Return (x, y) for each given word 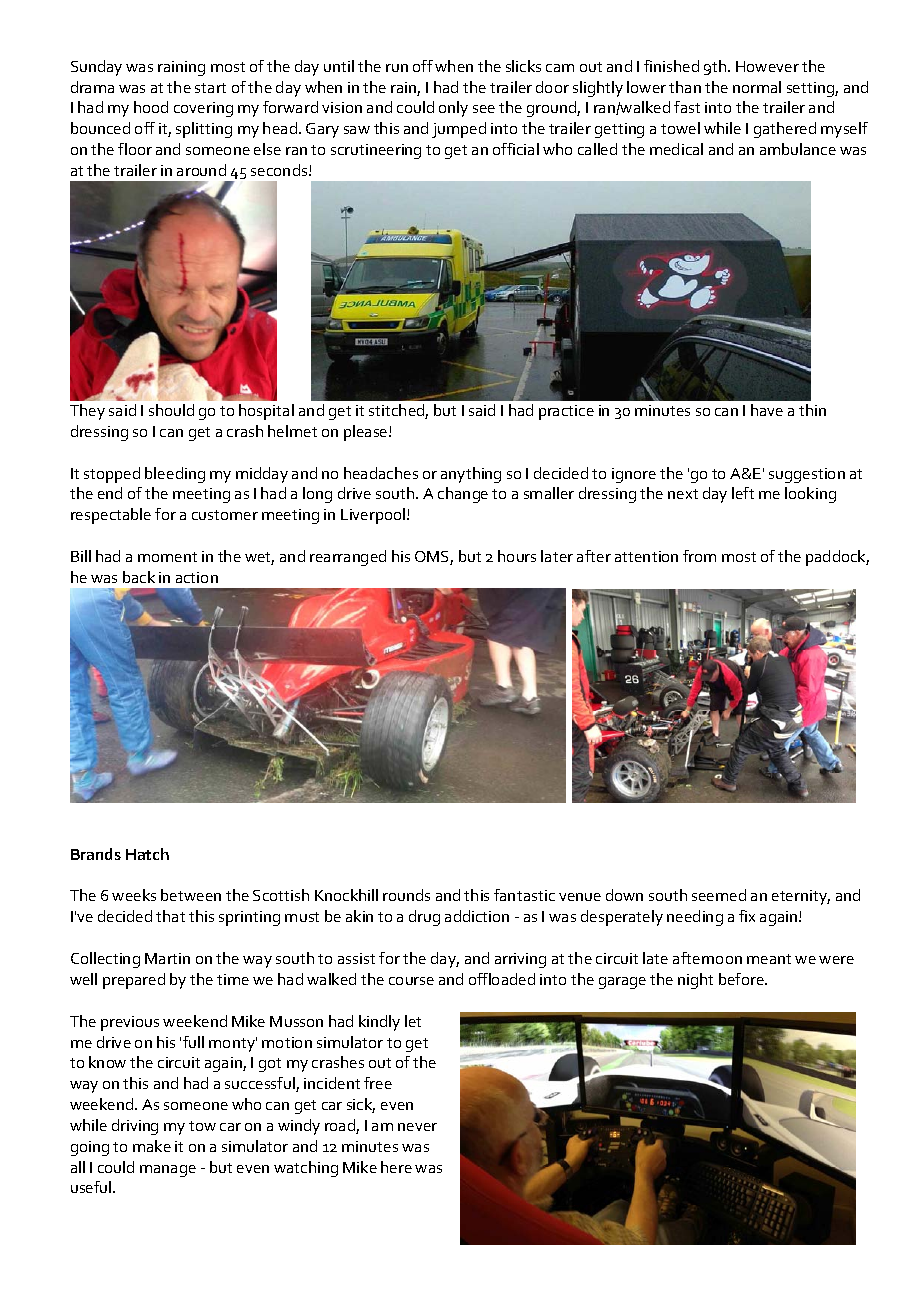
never (417, 1127)
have (767, 410)
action (197, 577)
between (191, 895)
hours (517, 556)
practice (566, 412)
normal (757, 87)
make (152, 1146)
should (171, 410)
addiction (477, 916)
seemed (719, 895)
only (453, 109)
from (699, 556)
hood (151, 107)
